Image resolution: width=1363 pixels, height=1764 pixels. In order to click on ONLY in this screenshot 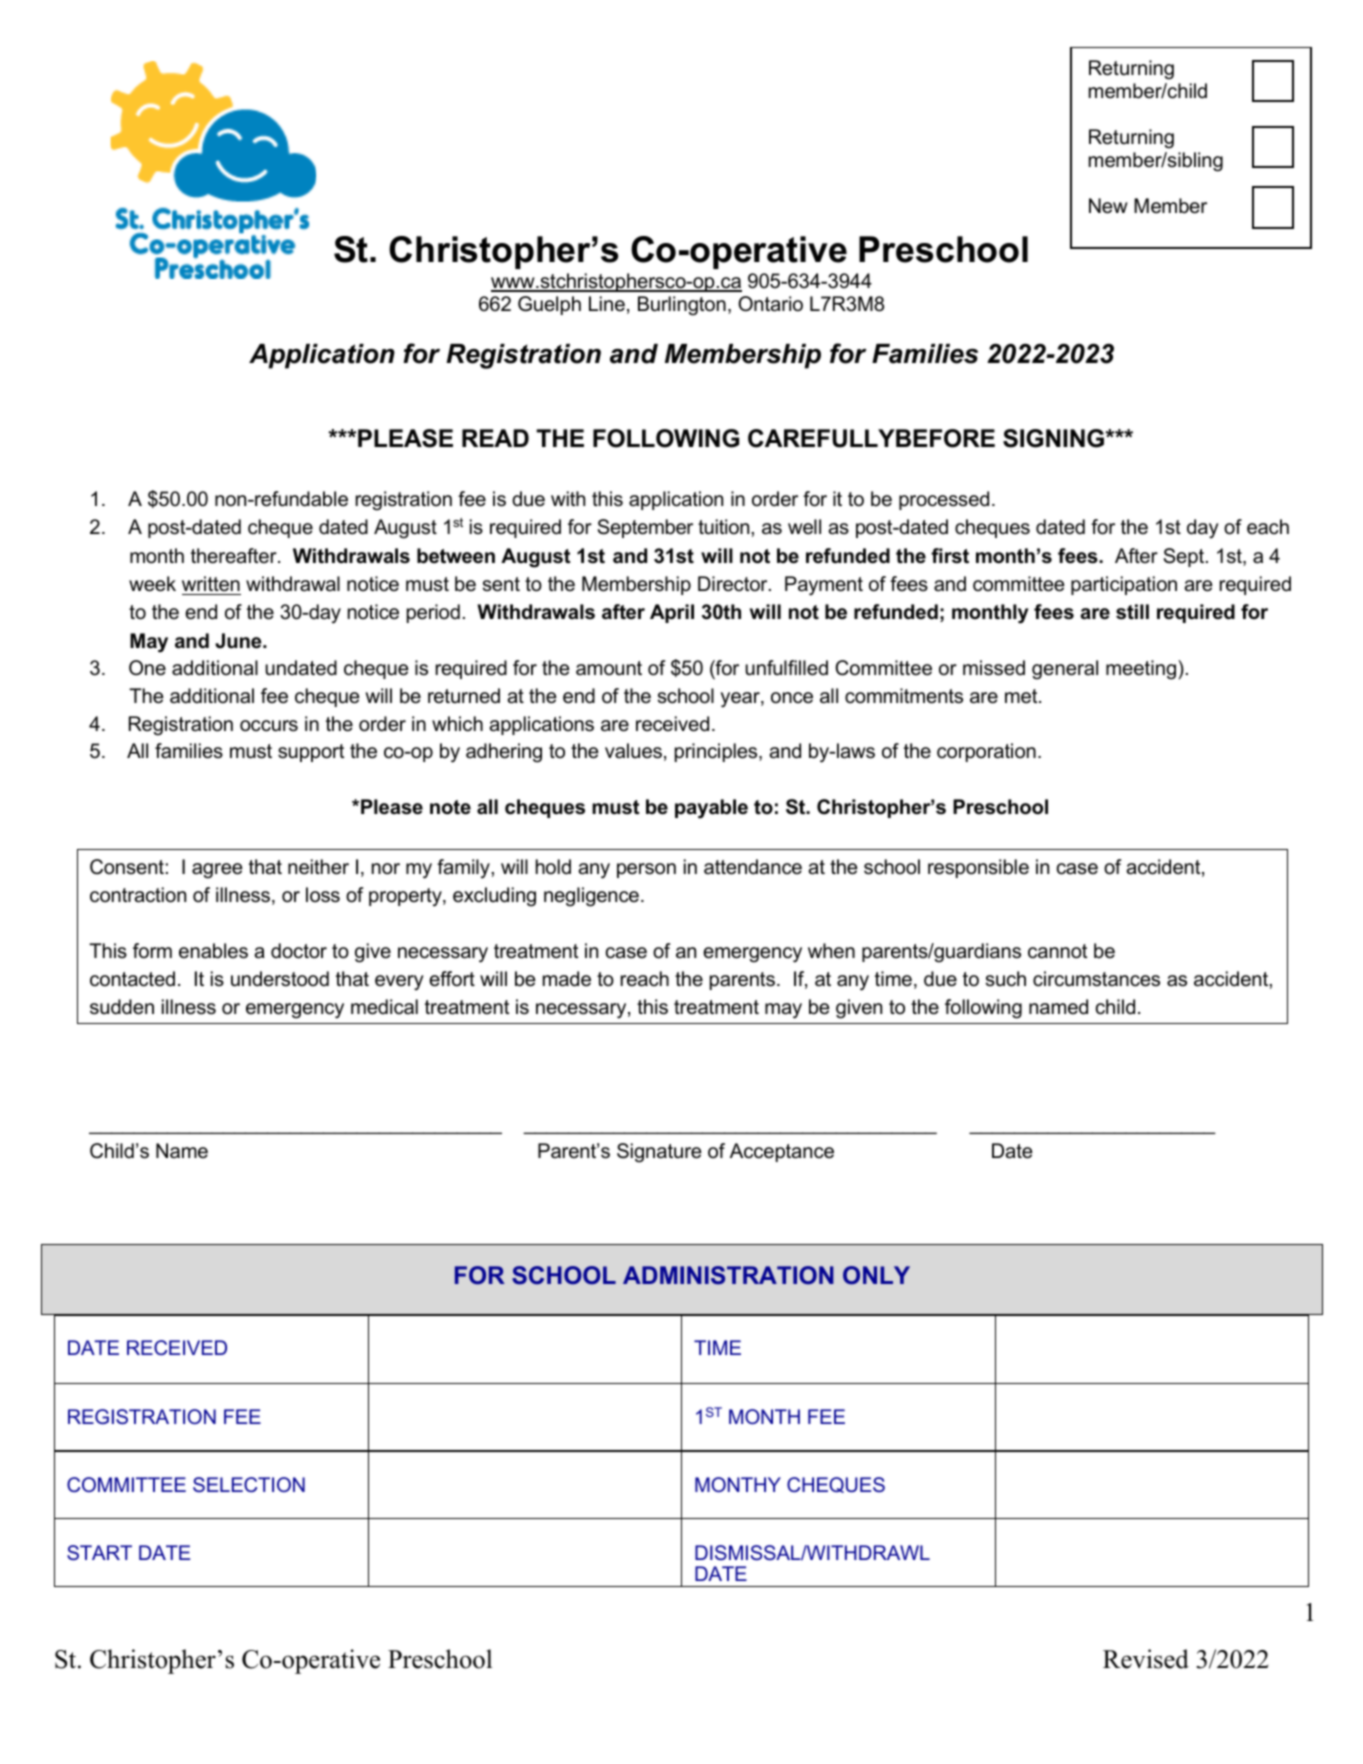, I will do `click(876, 1275)`.
